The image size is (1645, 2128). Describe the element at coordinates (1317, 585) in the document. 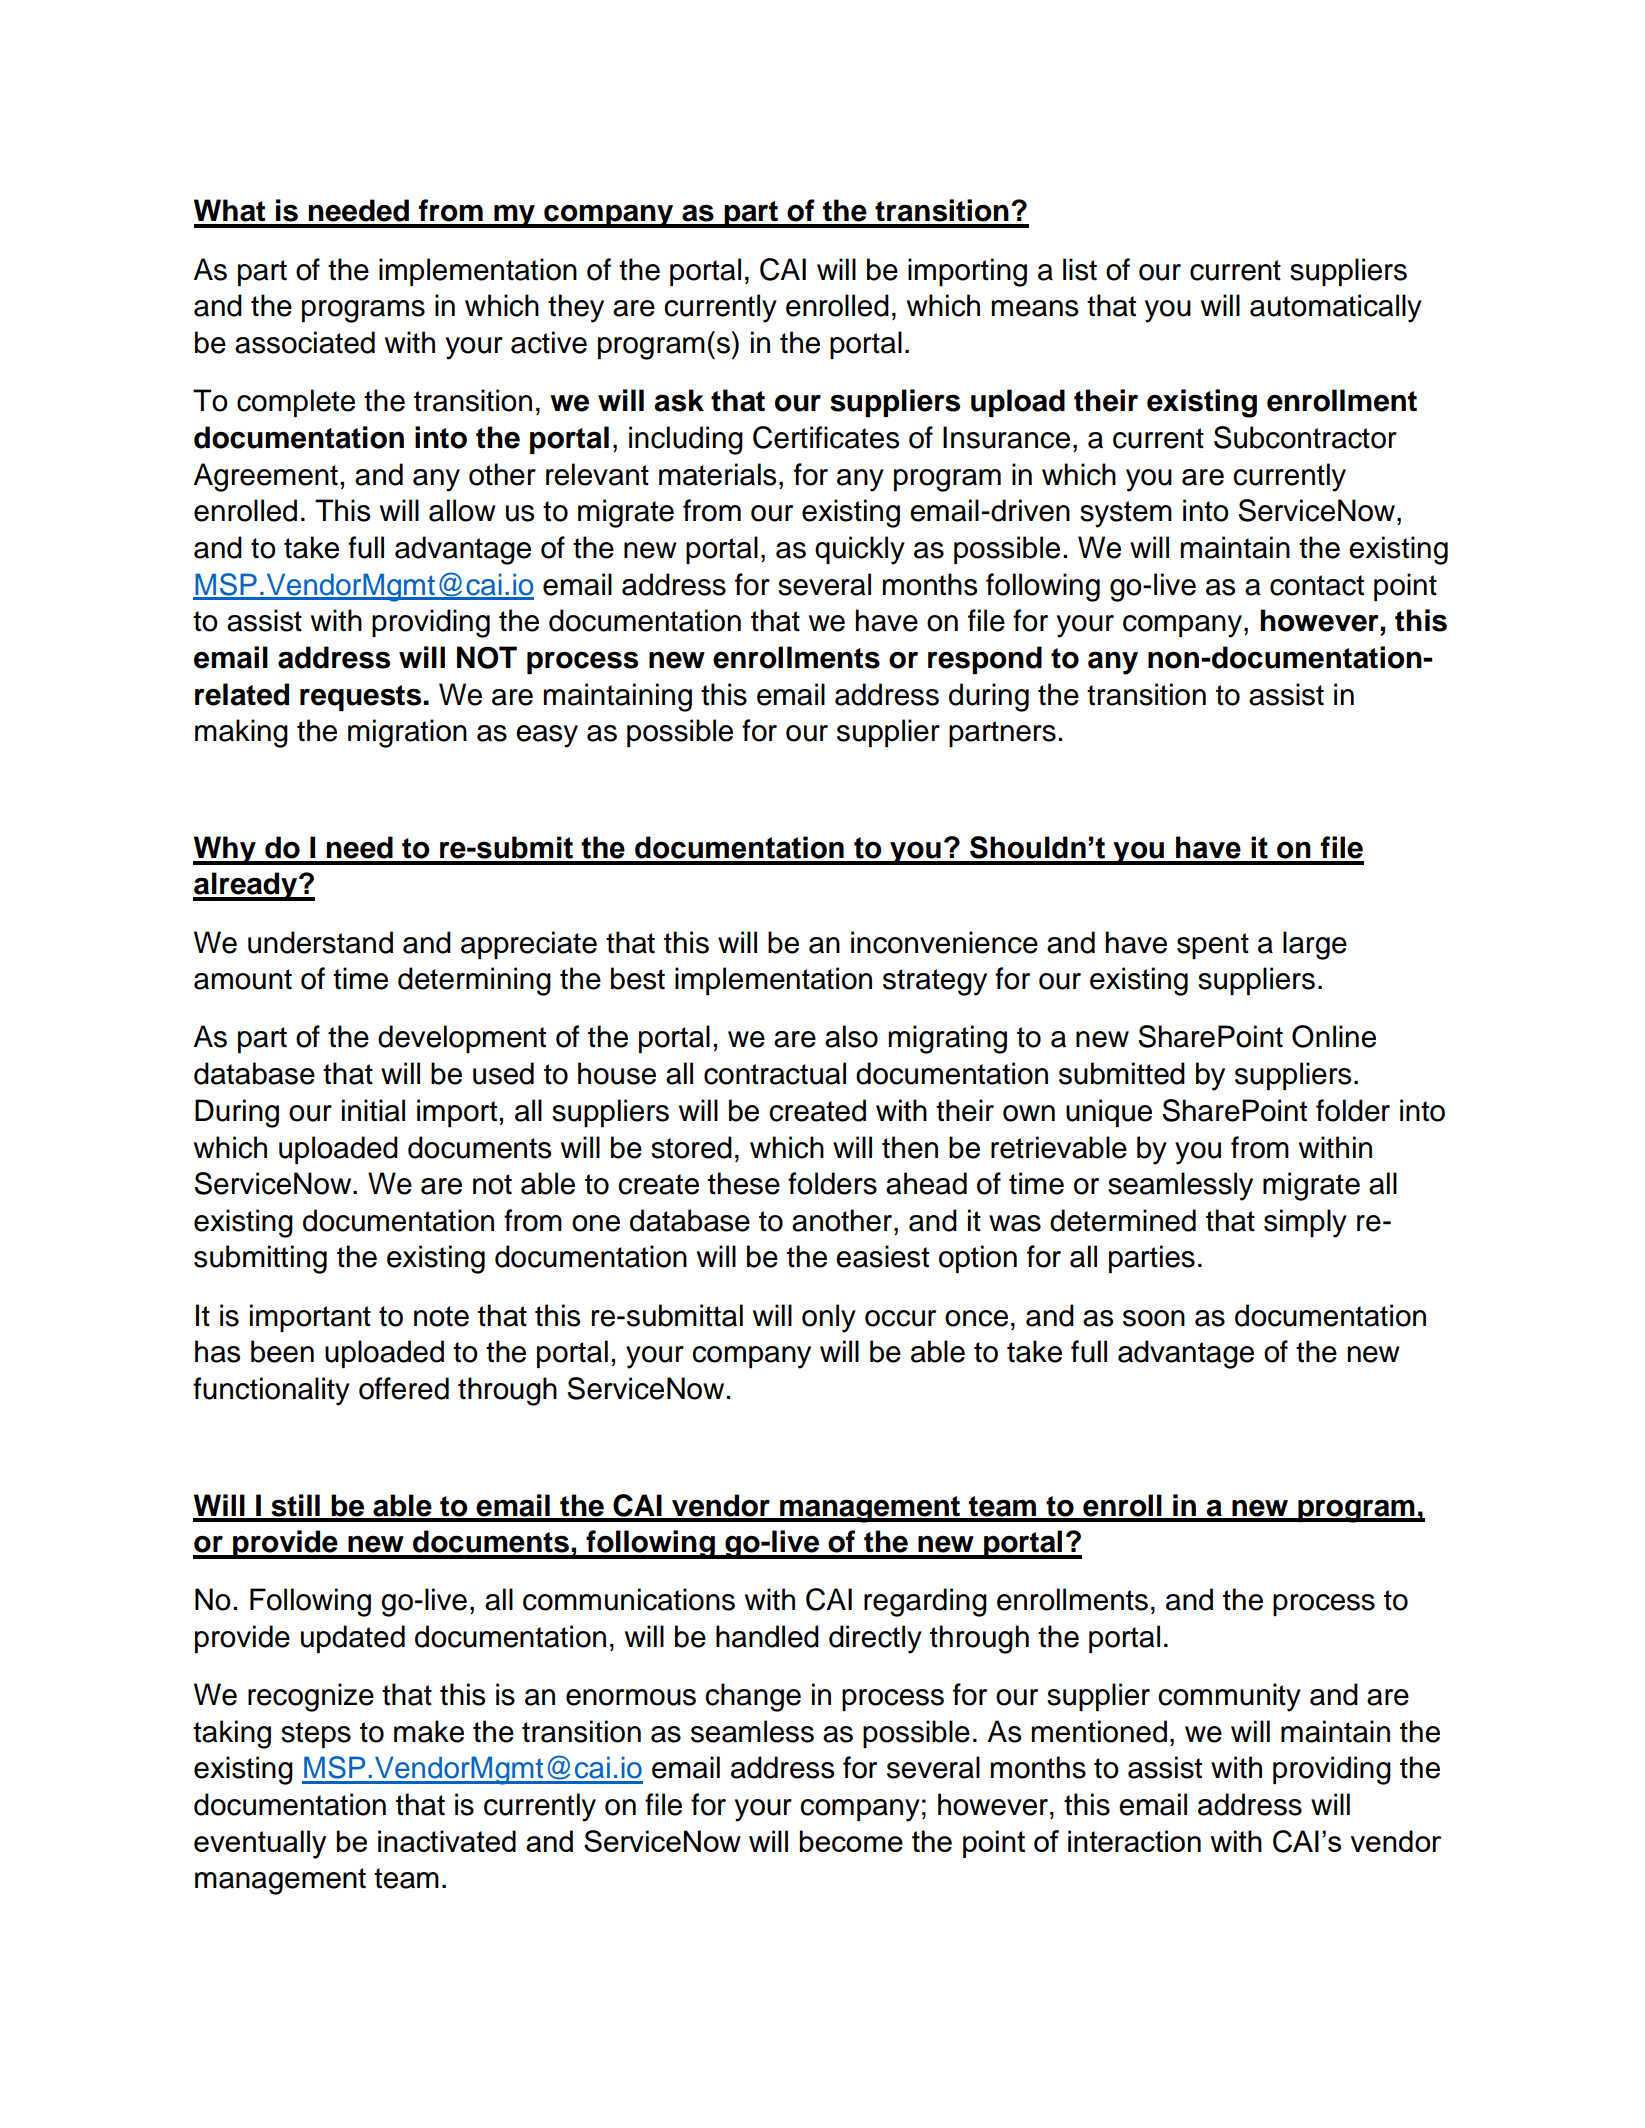

I see `contact` at that location.
